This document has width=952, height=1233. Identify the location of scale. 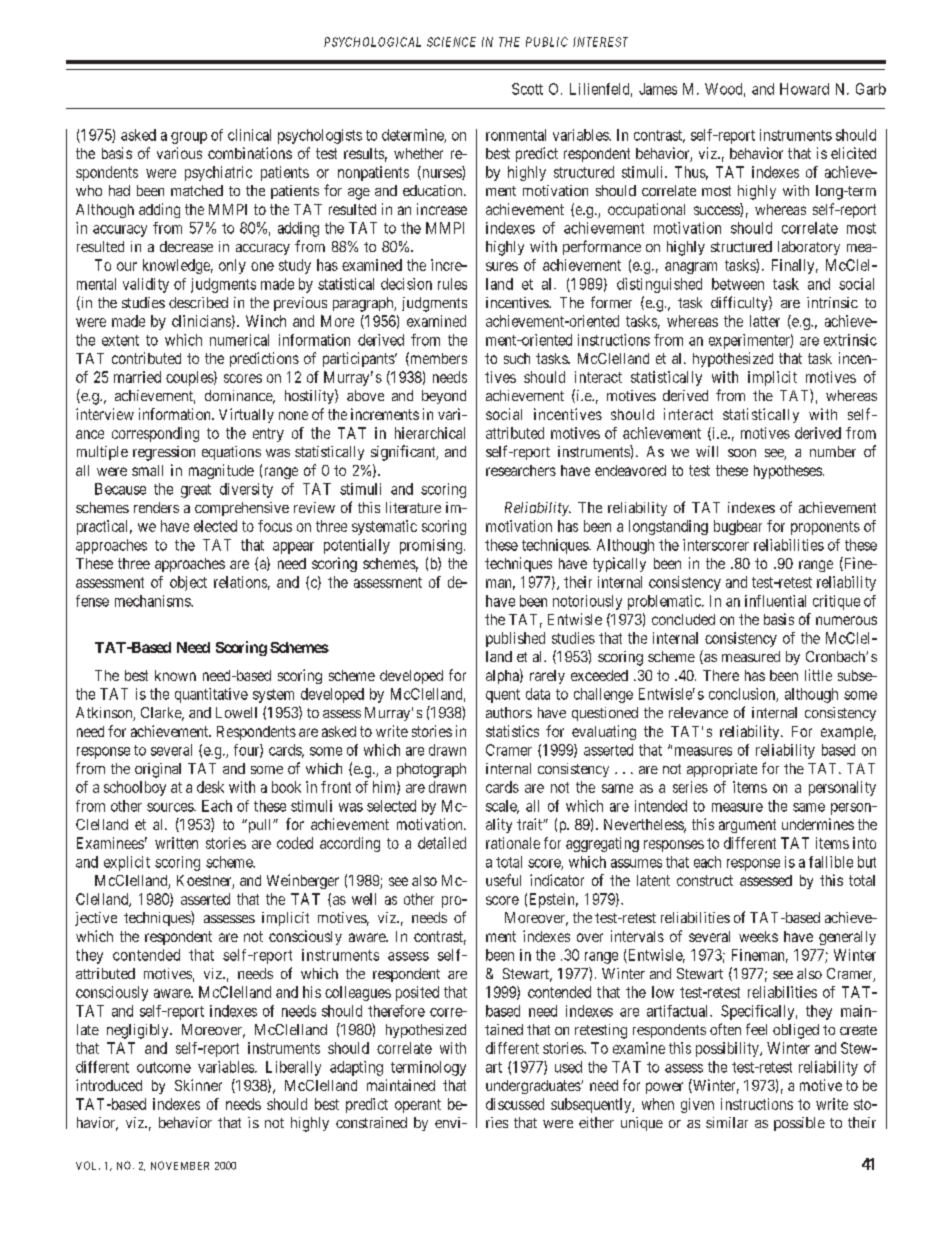
(502, 807).
